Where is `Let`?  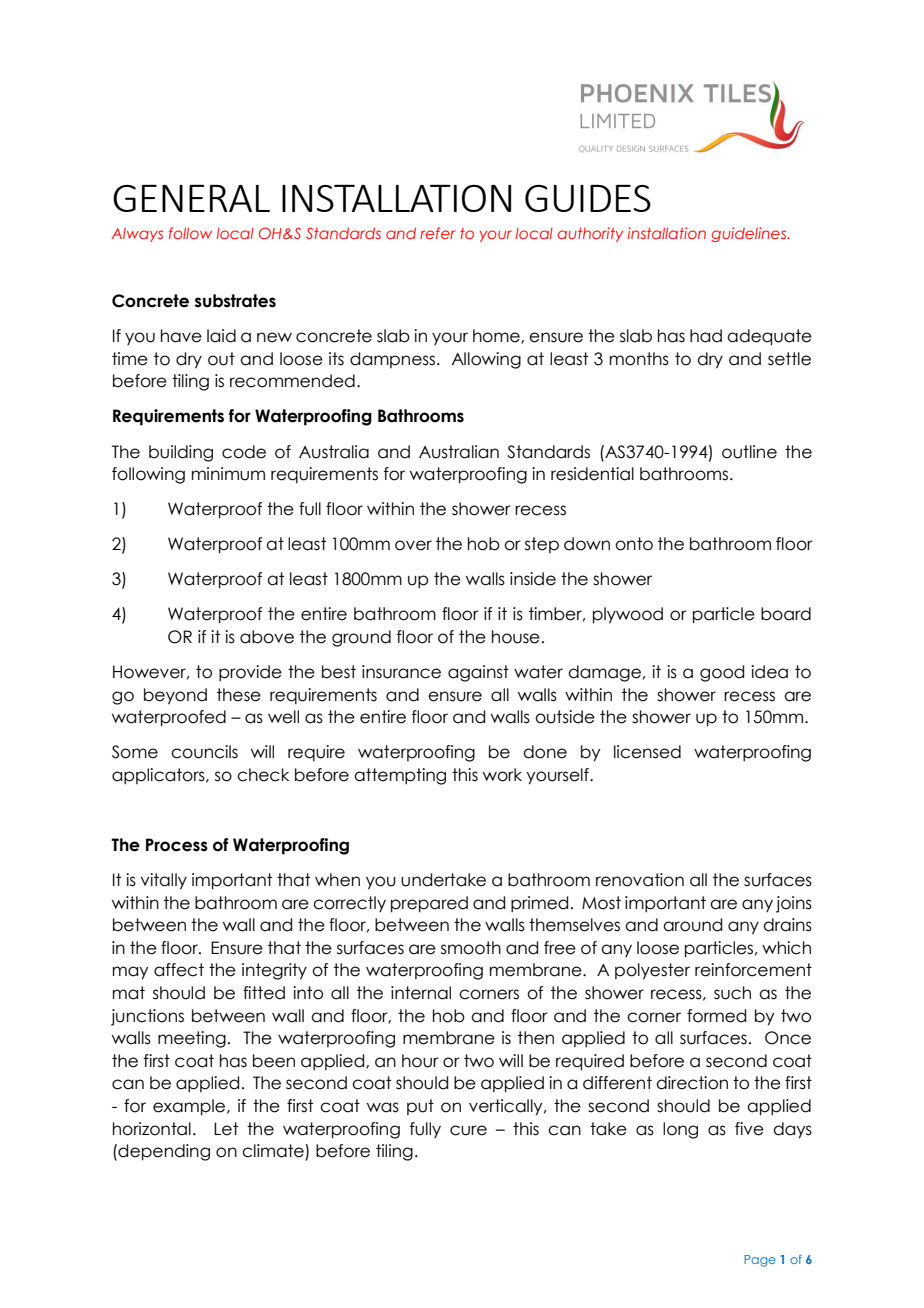
Let is located at coordinates (226, 1129).
